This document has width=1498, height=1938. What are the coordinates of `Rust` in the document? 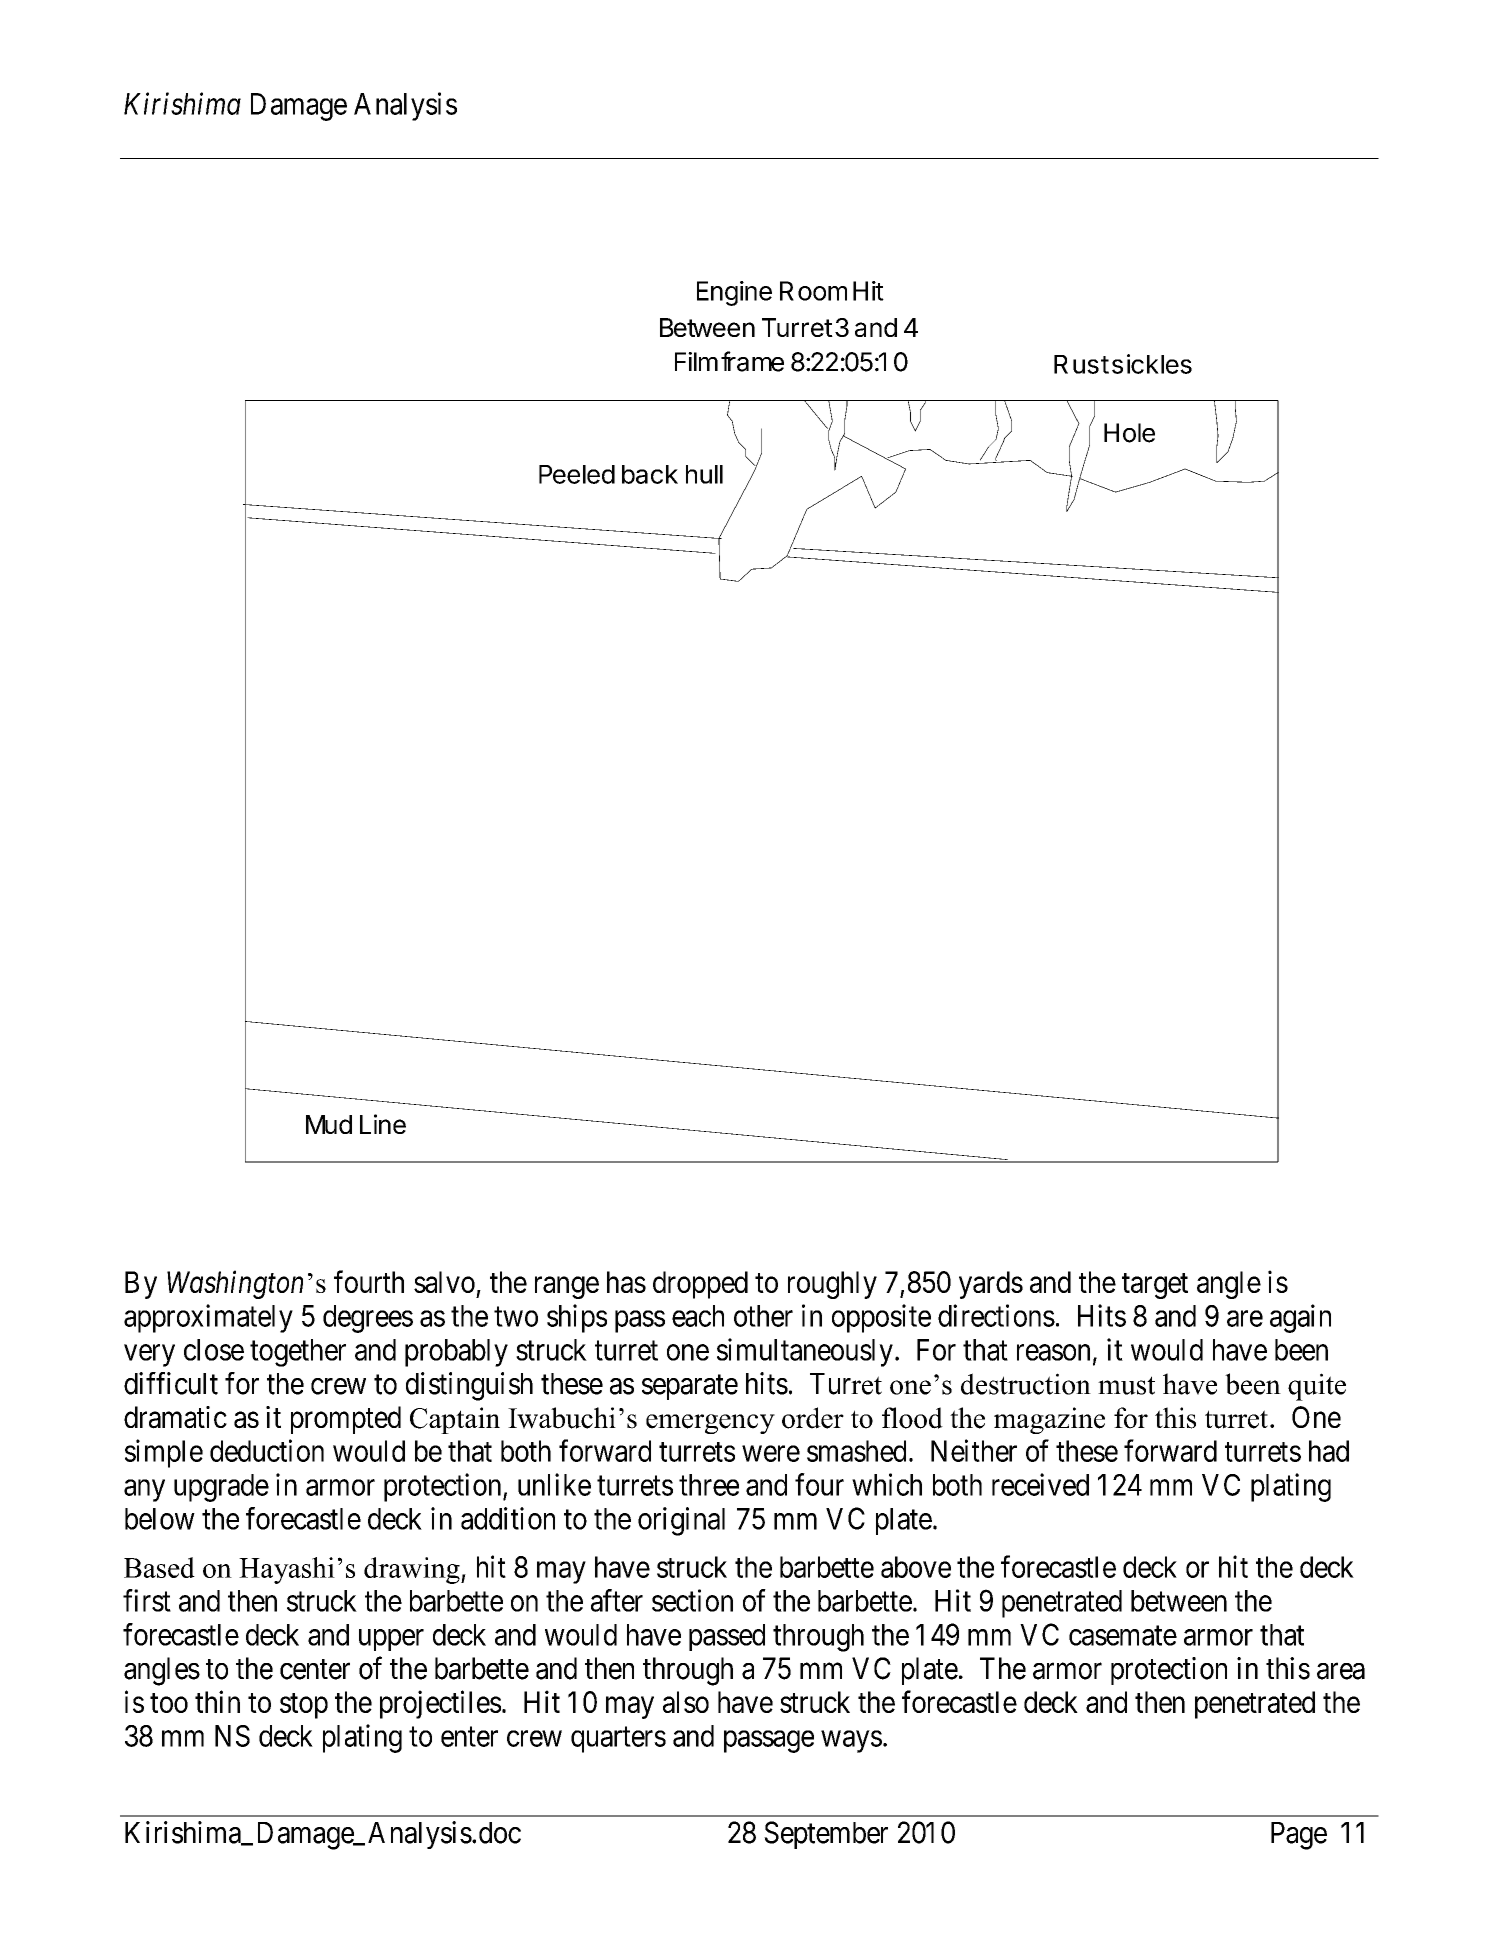 It's located at (1081, 364).
